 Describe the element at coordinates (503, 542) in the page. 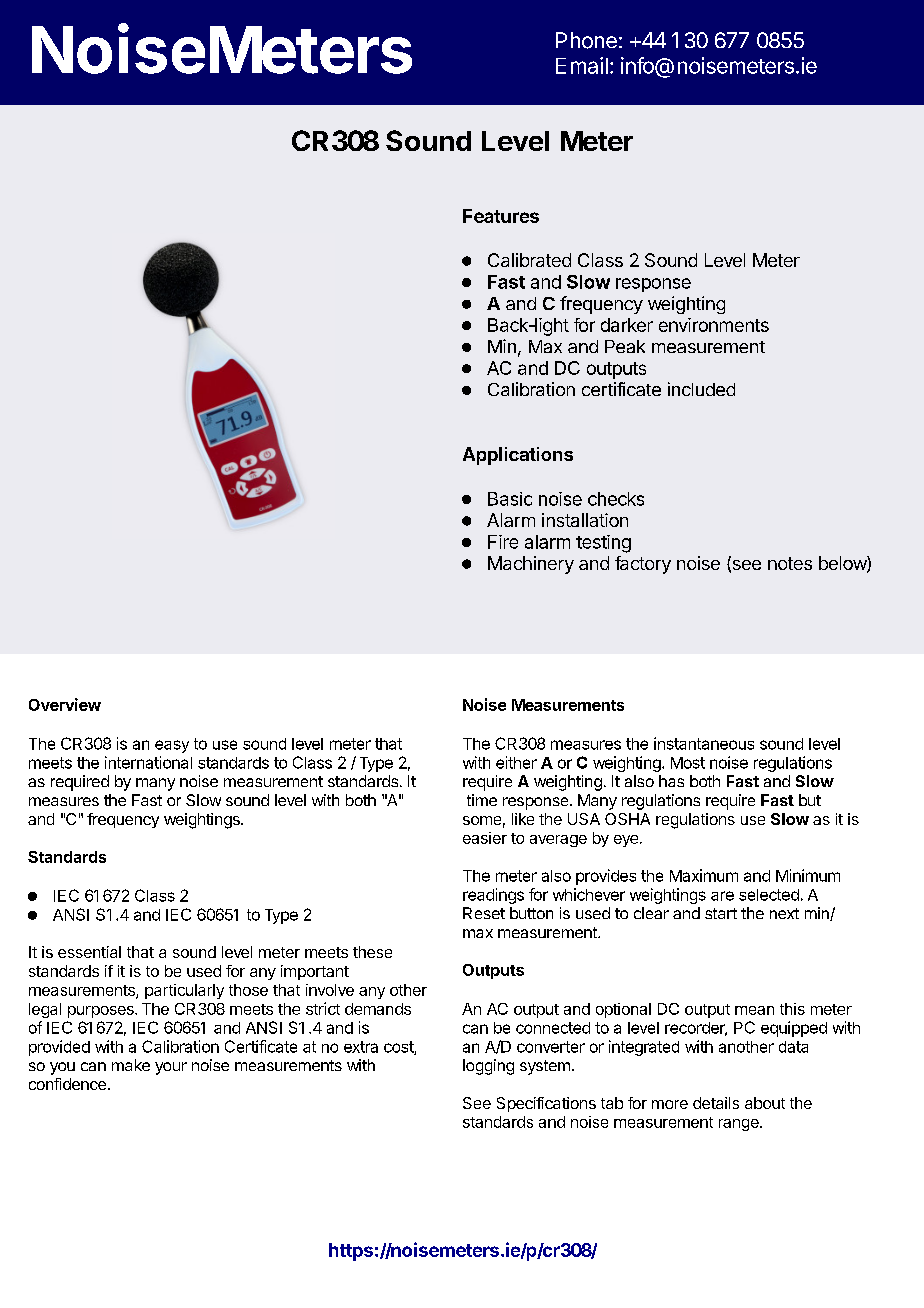

I see `Fire` at that location.
